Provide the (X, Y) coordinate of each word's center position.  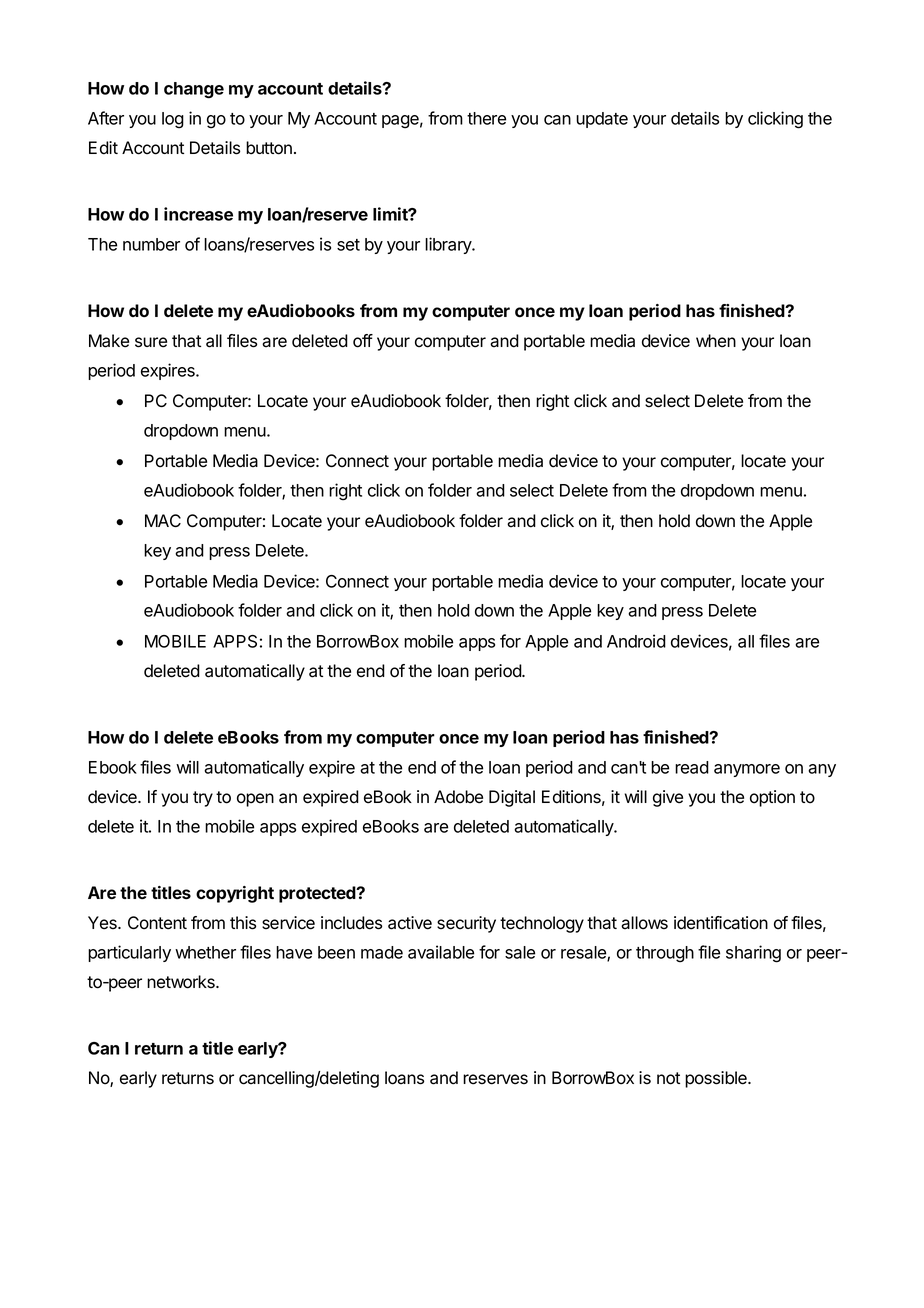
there (486, 118)
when (716, 341)
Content (157, 923)
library (449, 245)
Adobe (458, 797)
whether (205, 952)
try (203, 799)
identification (721, 923)
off (363, 341)
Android (636, 641)
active (410, 923)
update (602, 120)
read (692, 767)
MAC (163, 520)
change (194, 90)
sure (151, 342)
